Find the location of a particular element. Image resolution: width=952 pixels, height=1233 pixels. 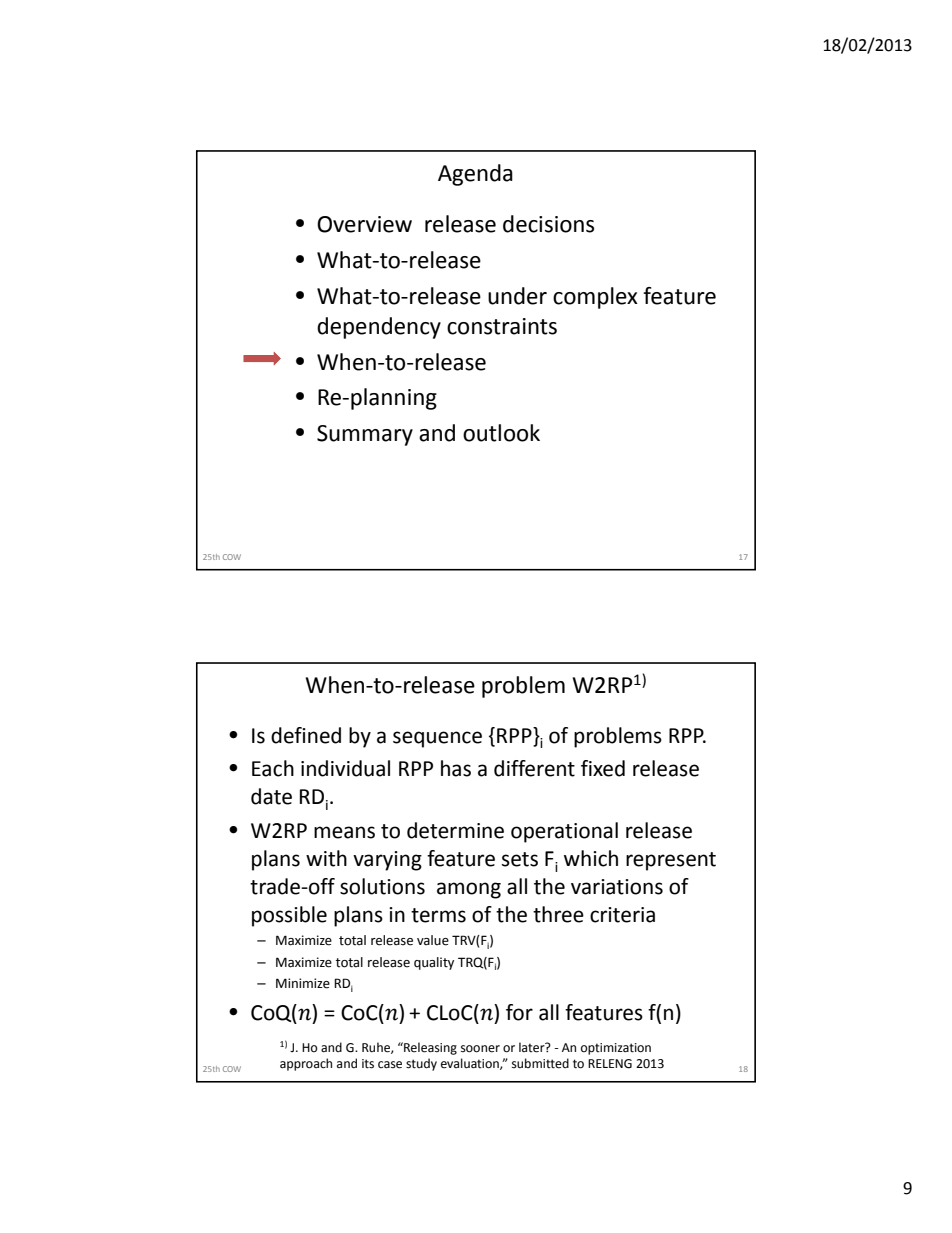

Overview is located at coordinates (364, 224).
